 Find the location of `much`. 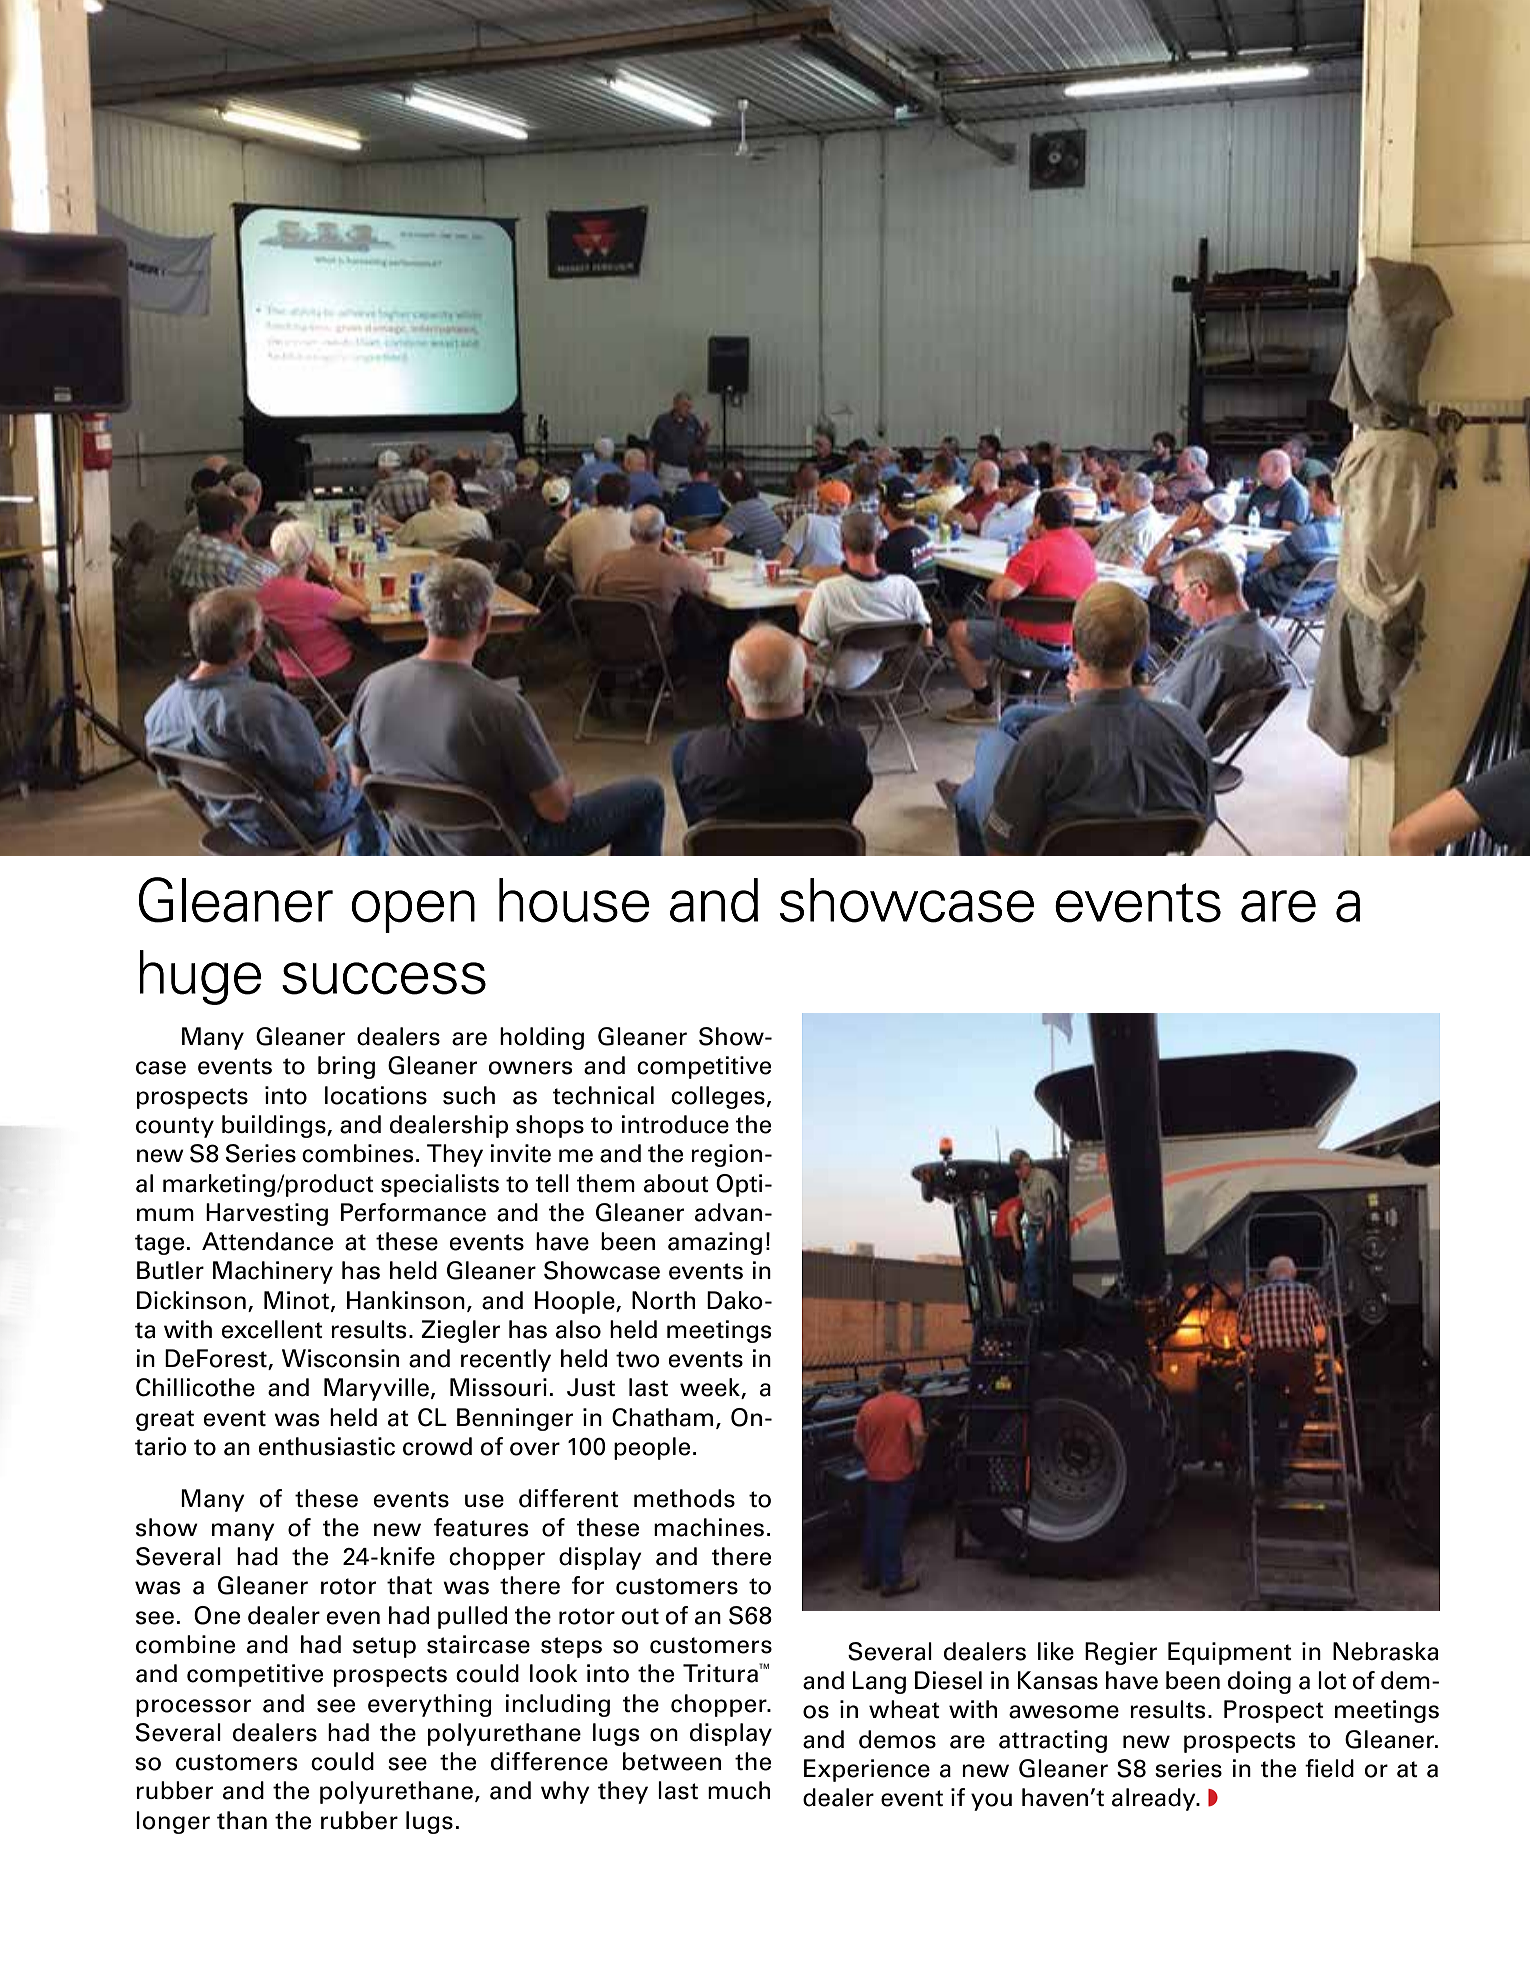

much is located at coordinates (739, 1790).
